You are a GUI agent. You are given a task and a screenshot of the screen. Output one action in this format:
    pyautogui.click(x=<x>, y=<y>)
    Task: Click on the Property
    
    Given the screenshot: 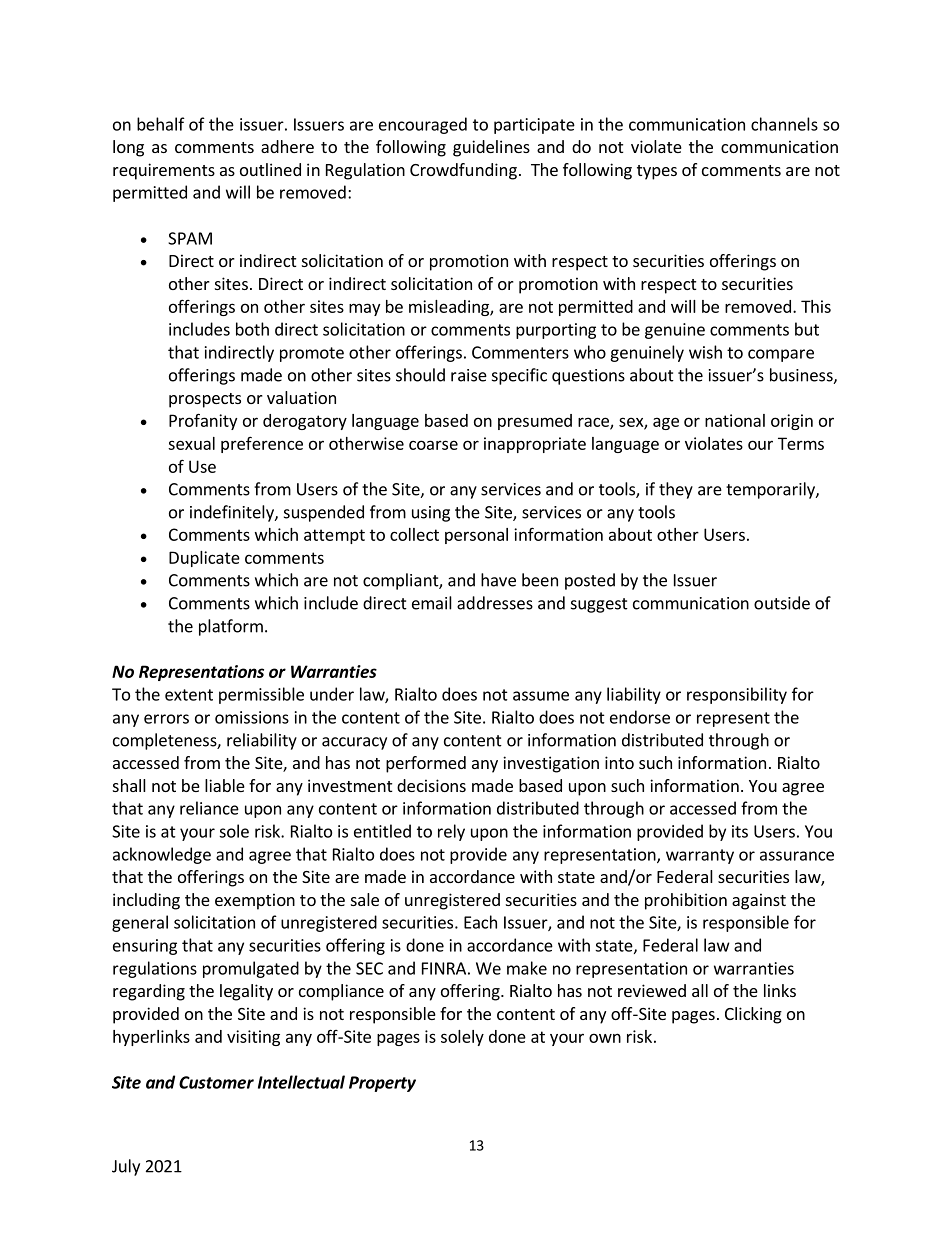 What is the action you would take?
    pyautogui.click(x=382, y=1084)
